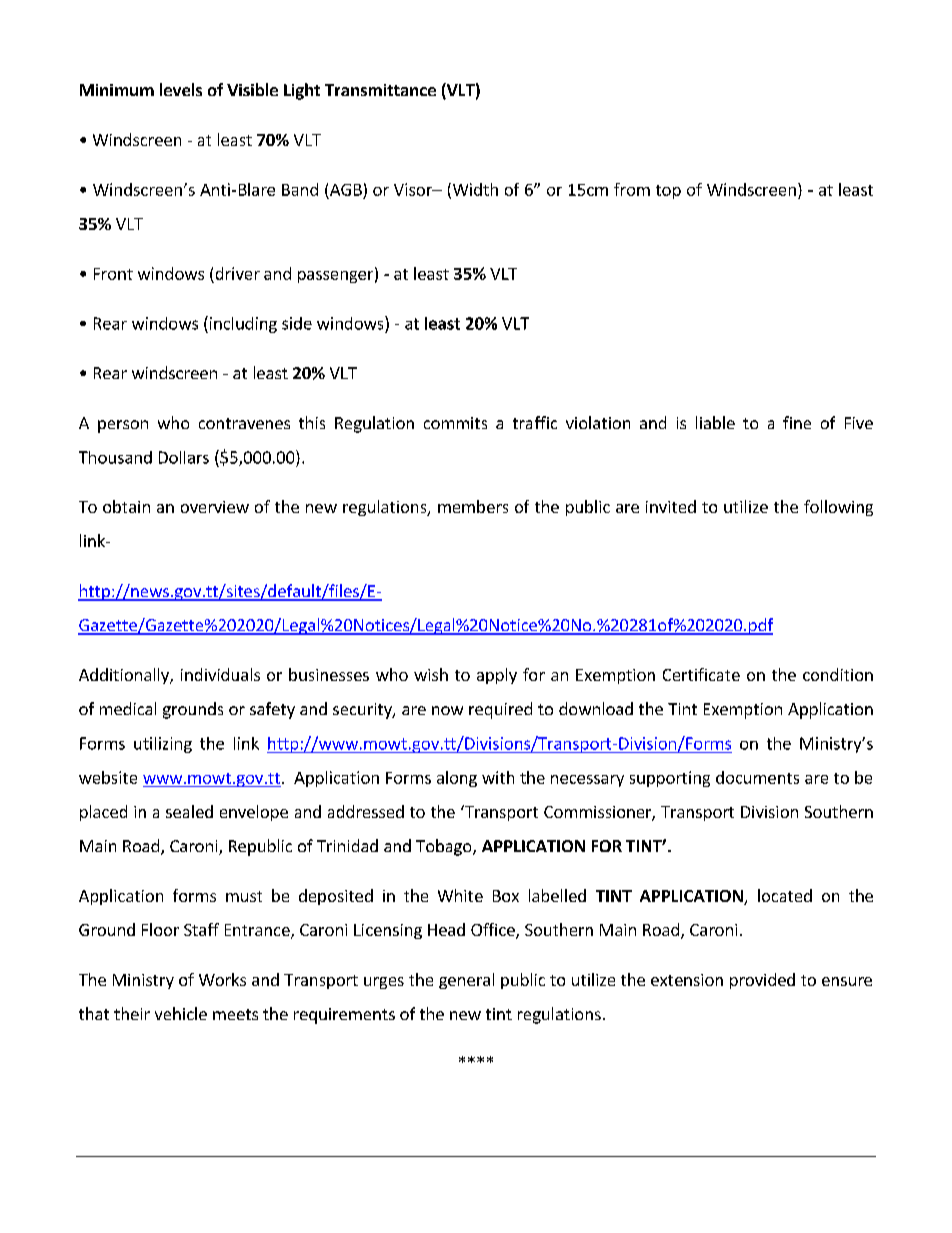  I want to click on fine, so click(797, 422).
